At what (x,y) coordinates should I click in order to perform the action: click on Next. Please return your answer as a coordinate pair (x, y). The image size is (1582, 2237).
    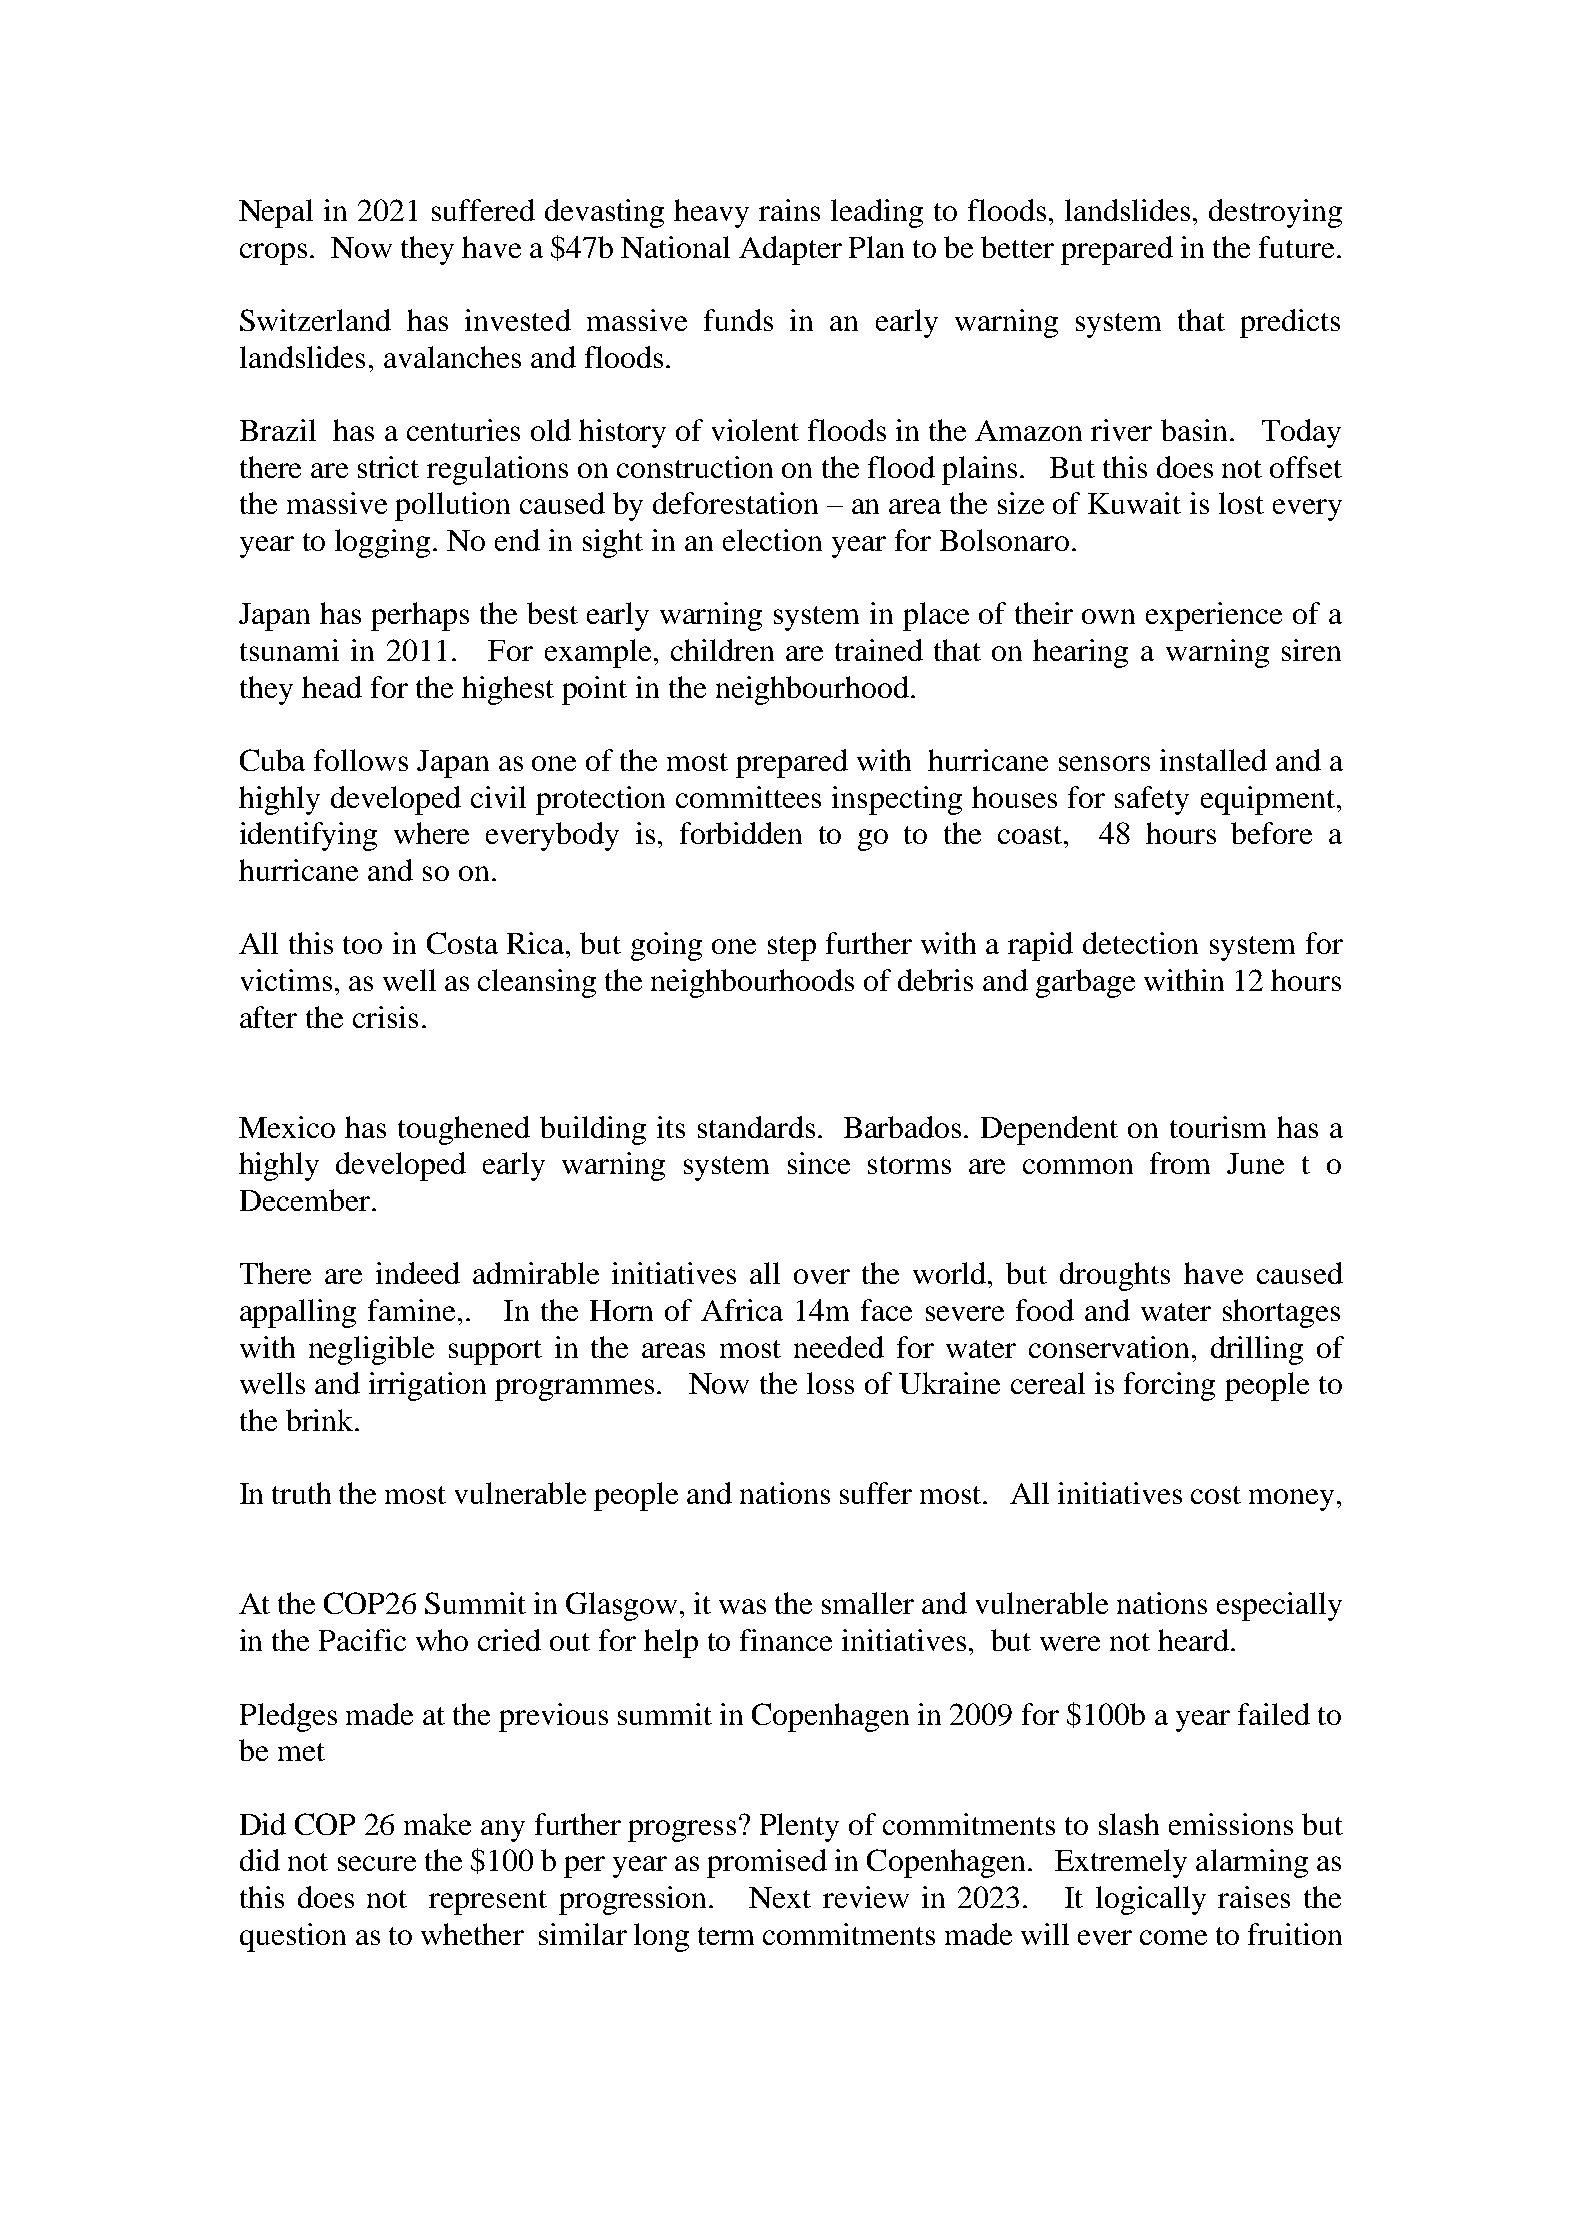
    Looking at the image, I should click on (780, 1897).
